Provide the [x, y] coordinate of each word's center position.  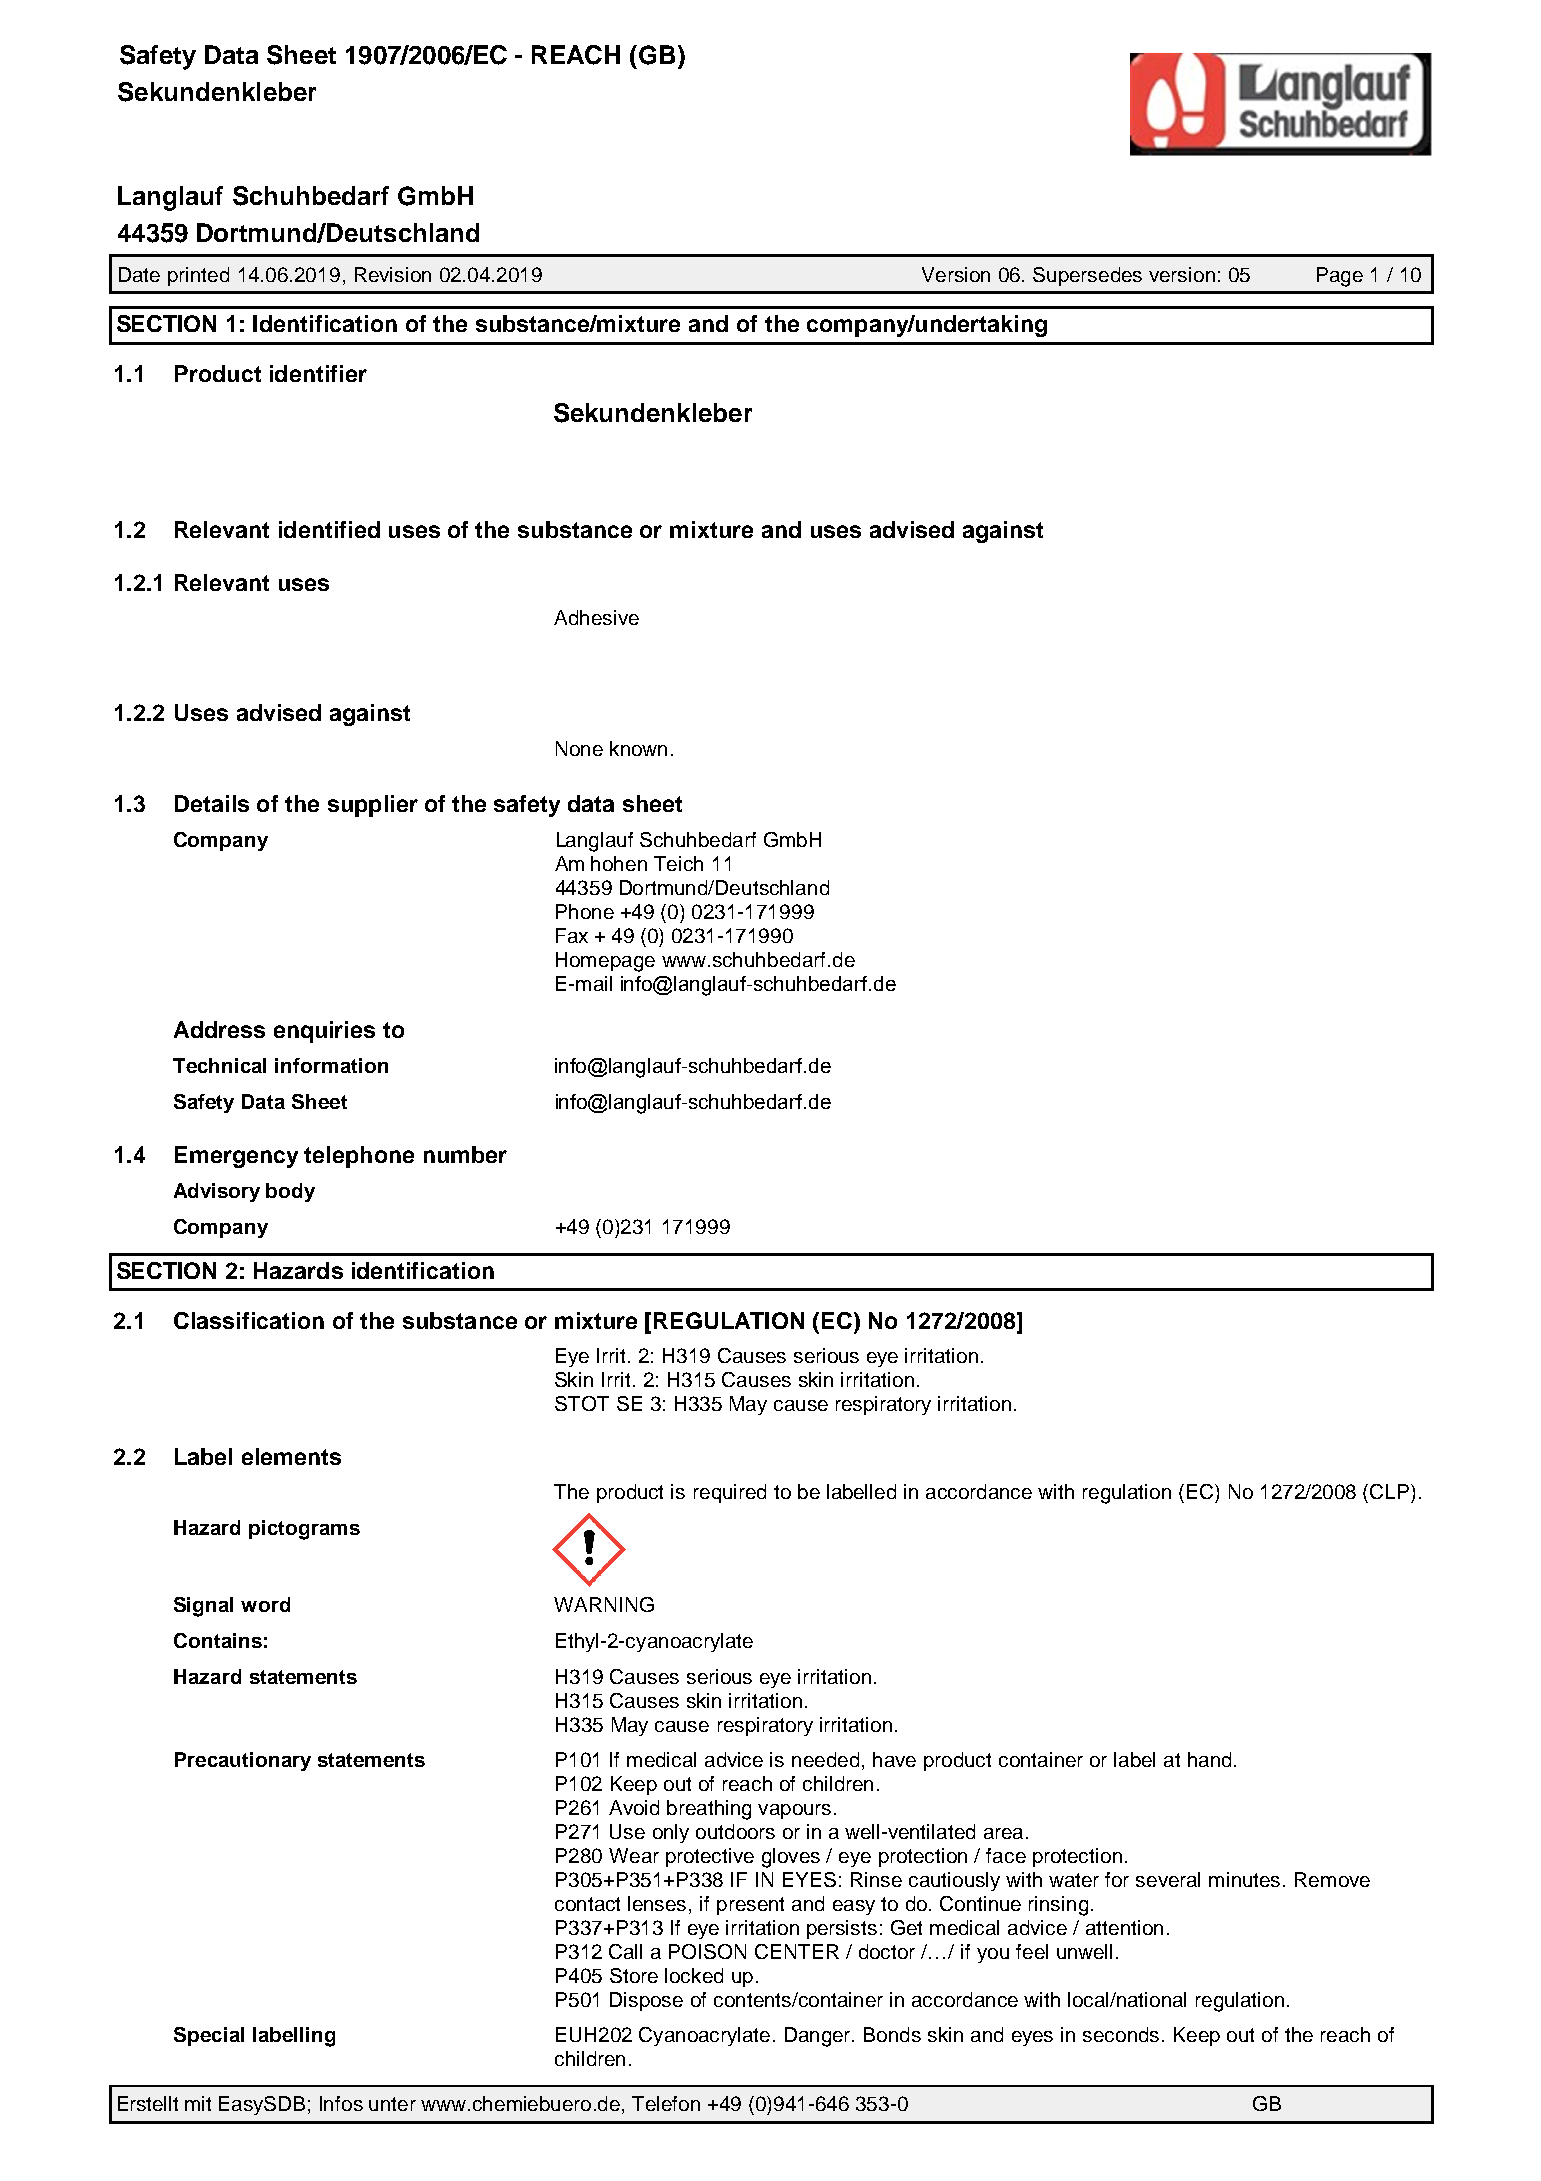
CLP [1389, 1491]
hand [1209, 1759]
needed [825, 1759]
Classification [249, 1320]
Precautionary [243, 1761]
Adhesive [596, 617]
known [638, 748]
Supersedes [1087, 276]
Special [209, 2036]
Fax [572, 935]
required [730, 1493]
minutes [1244, 1879]
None [579, 748]
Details [212, 803]
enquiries [324, 1032]
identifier [318, 373]
